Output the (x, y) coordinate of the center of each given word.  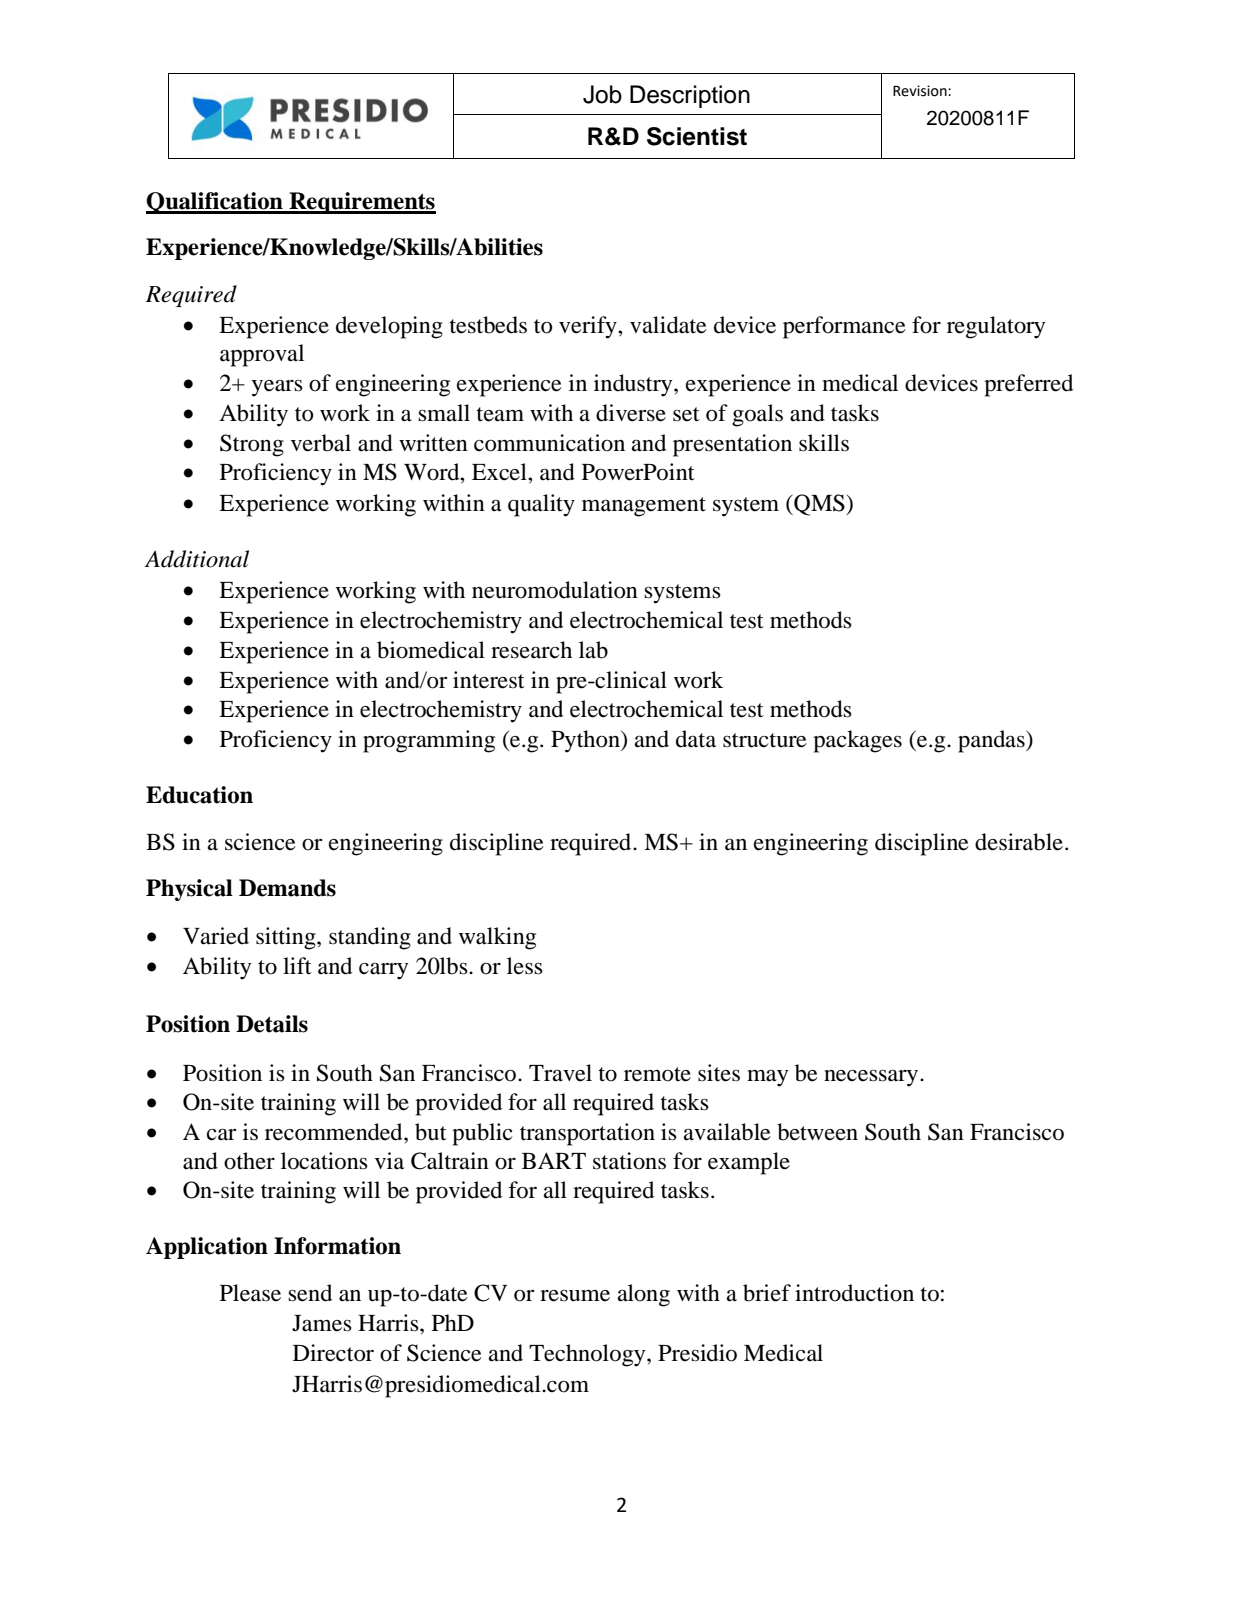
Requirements (361, 203)
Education (199, 795)
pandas (992, 741)
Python (586, 741)
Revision (921, 91)
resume (575, 1296)
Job (602, 94)
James (322, 1323)
